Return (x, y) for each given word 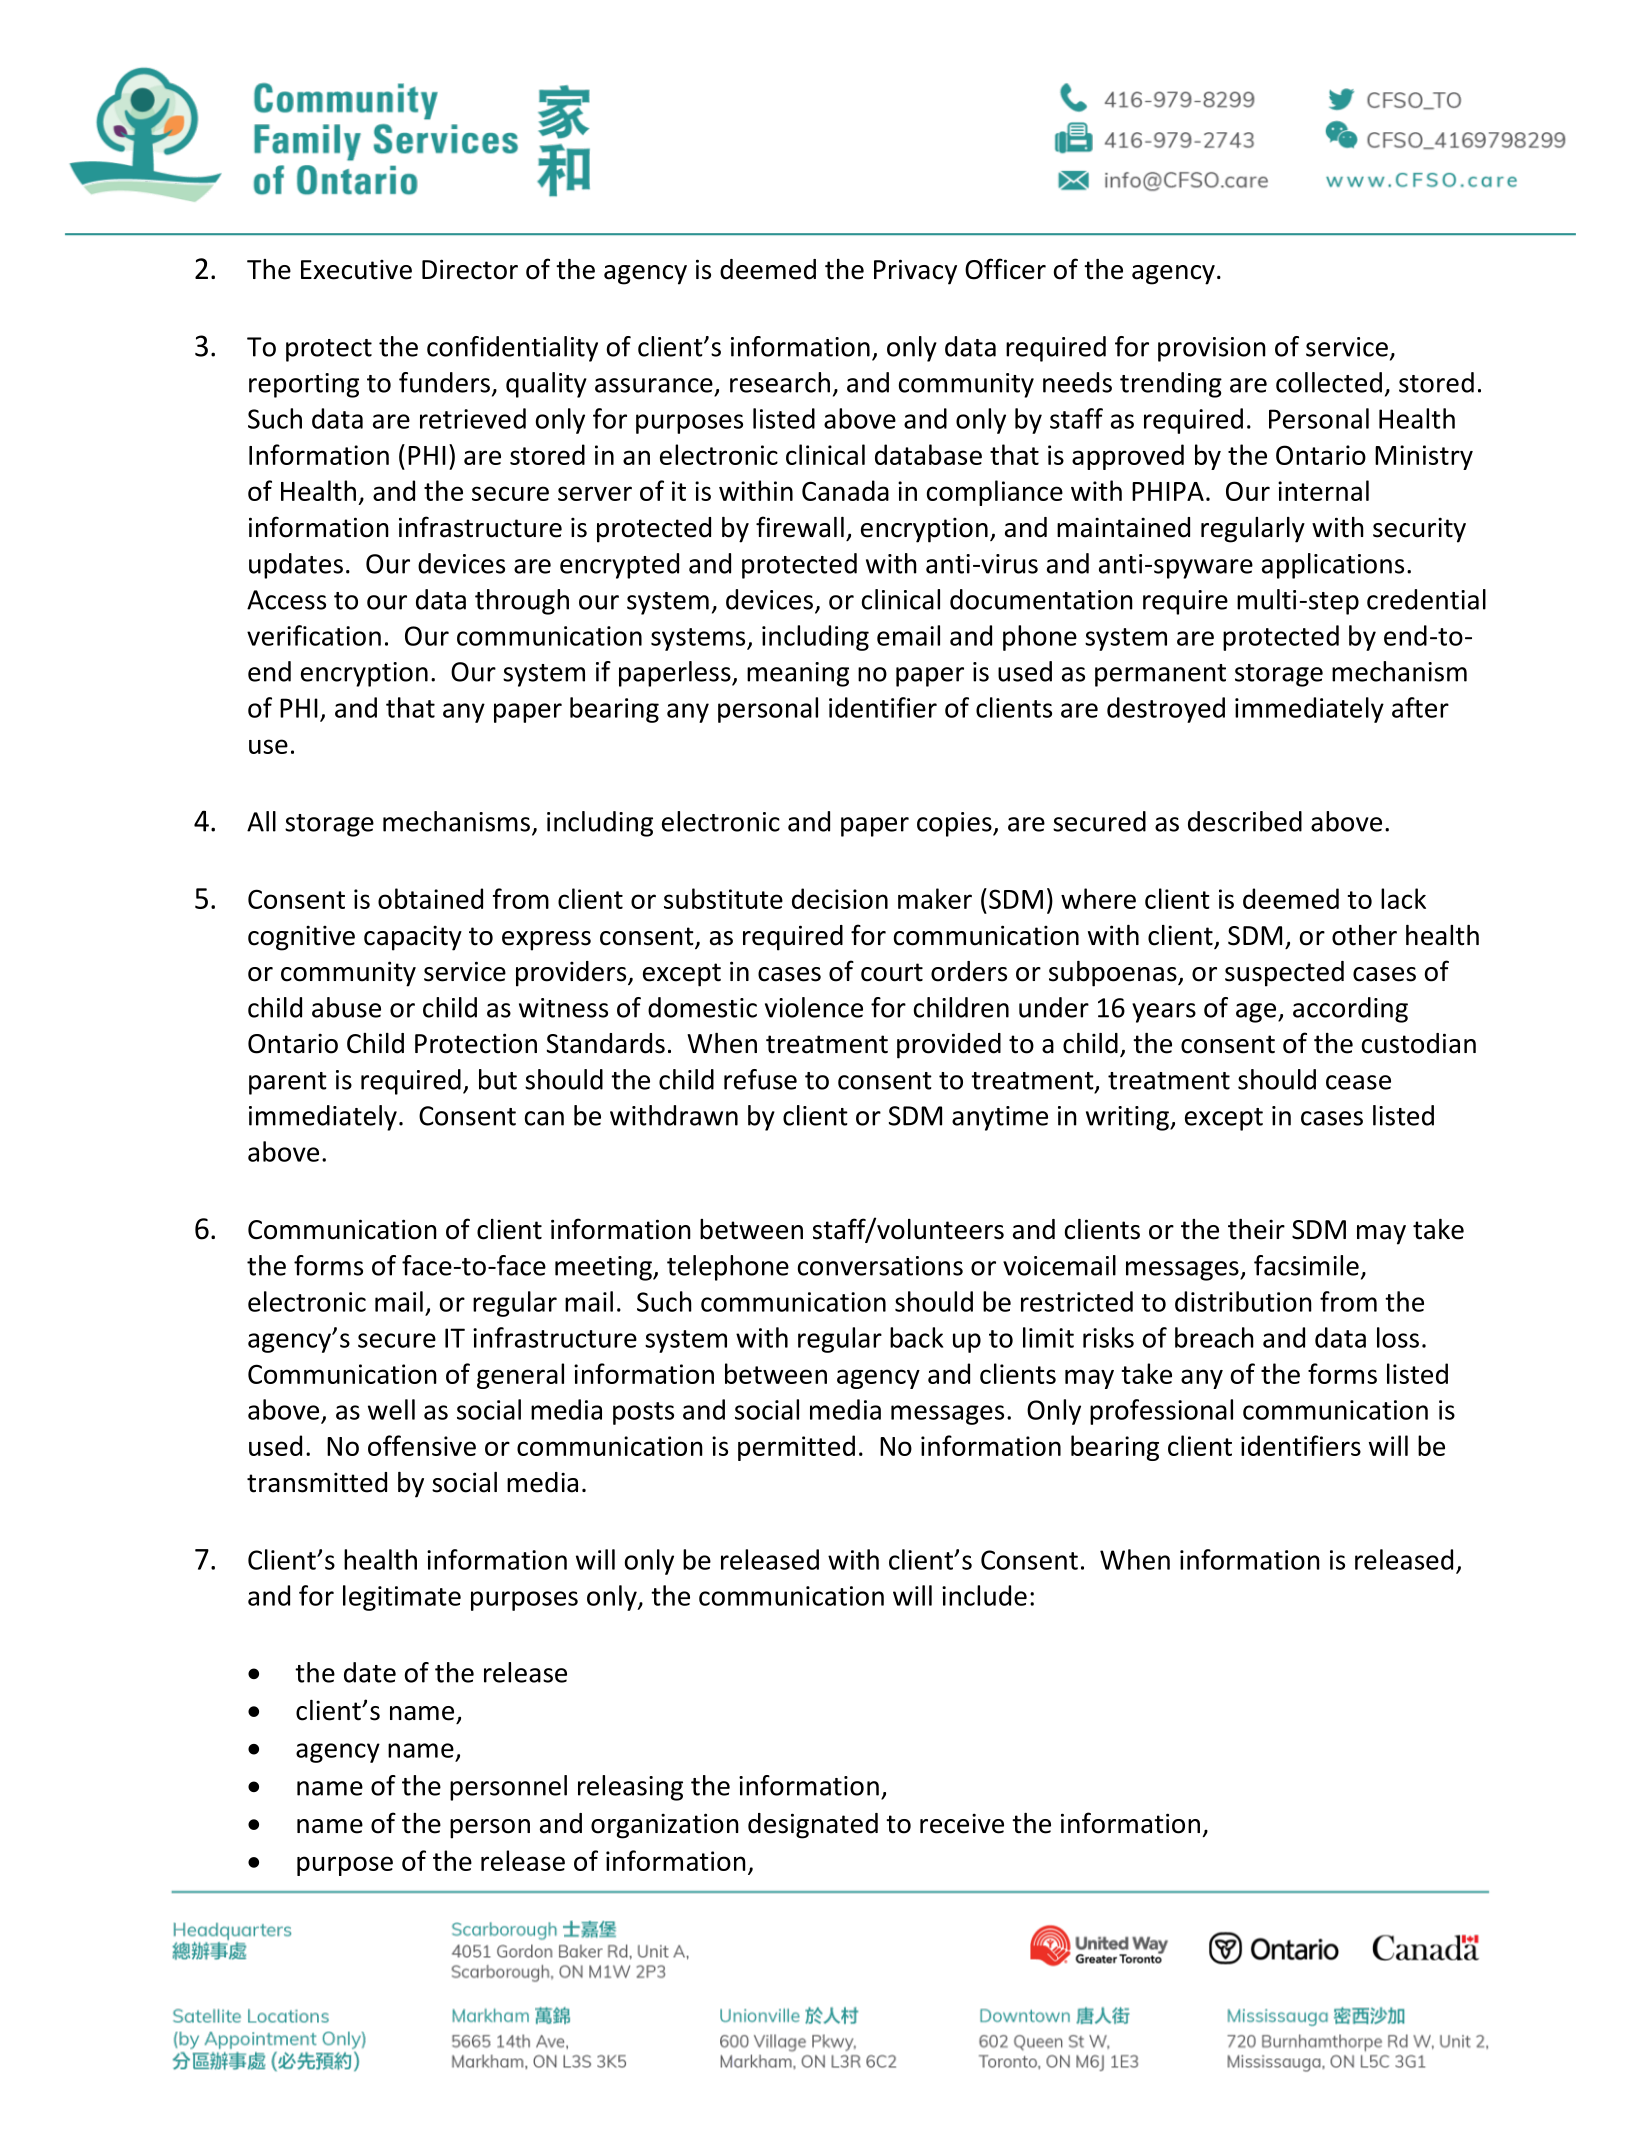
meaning (798, 674)
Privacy (915, 272)
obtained (430, 898)
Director (470, 269)
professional (1161, 1412)
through (522, 602)
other (1364, 935)
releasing (630, 1788)
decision (840, 898)
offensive (422, 1445)
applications (1333, 566)
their (1256, 1229)
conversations (880, 1266)
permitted (796, 1448)
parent (288, 1083)
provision (1212, 349)
